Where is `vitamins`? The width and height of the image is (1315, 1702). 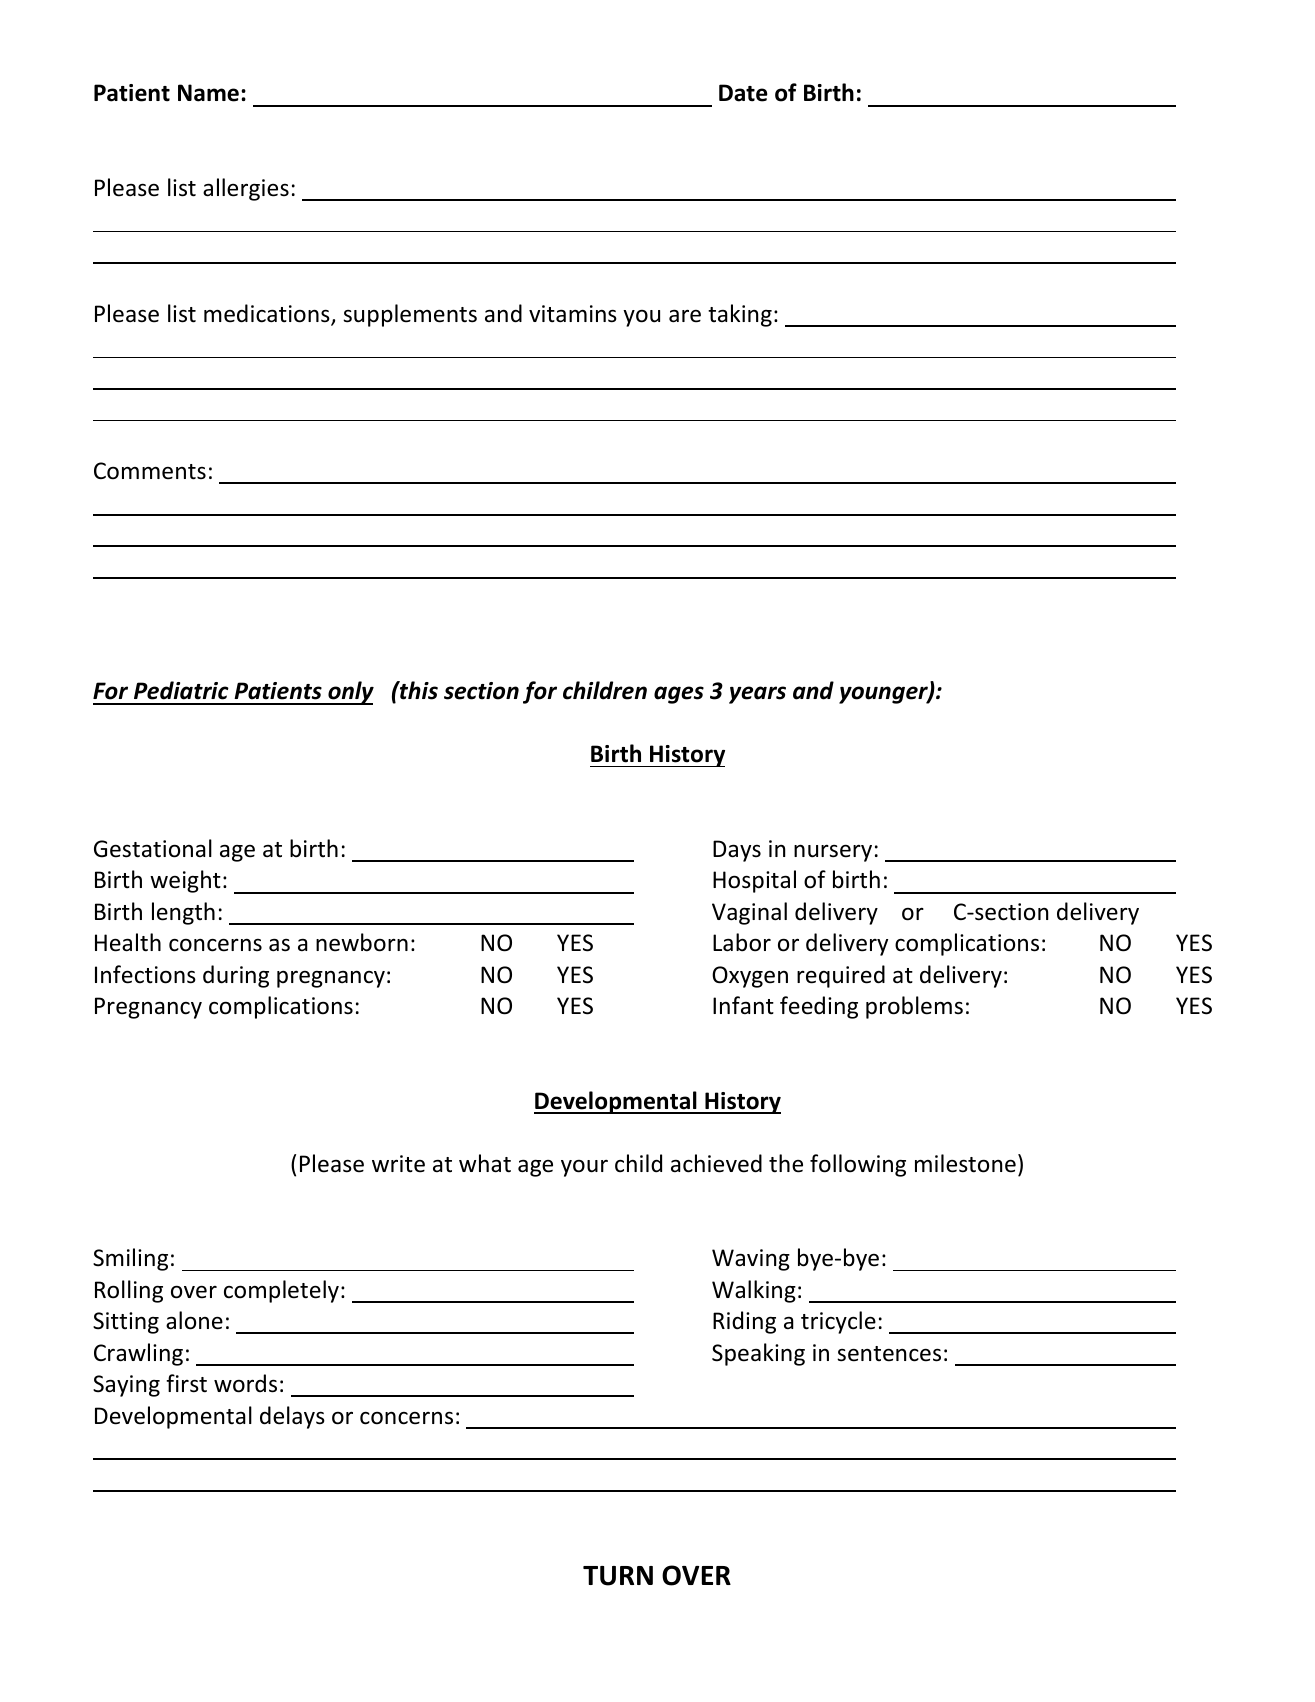 vitamins is located at coordinates (573, 314).
